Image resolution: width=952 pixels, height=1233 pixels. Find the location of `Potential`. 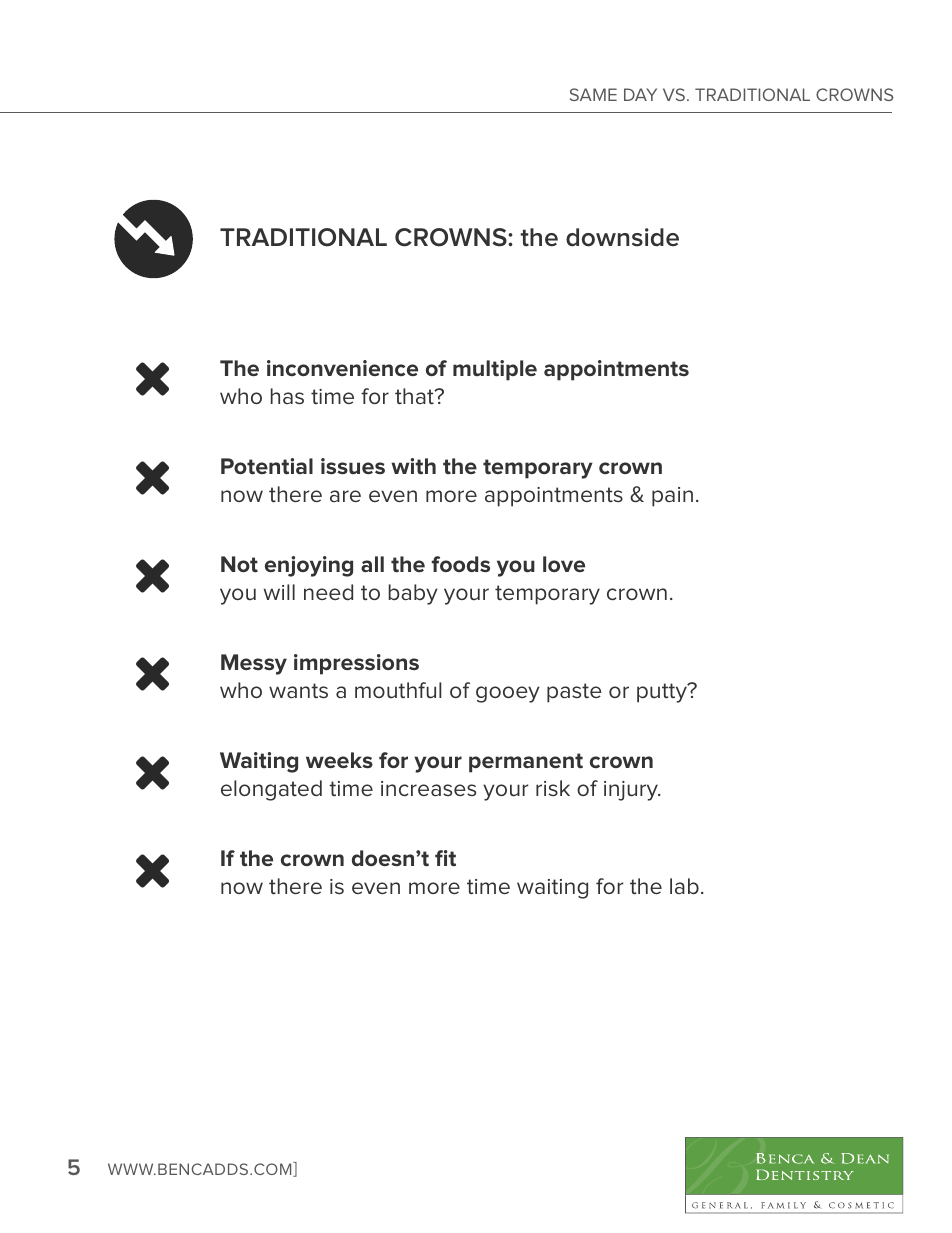

Potential is located at coordinates (267, 466).
